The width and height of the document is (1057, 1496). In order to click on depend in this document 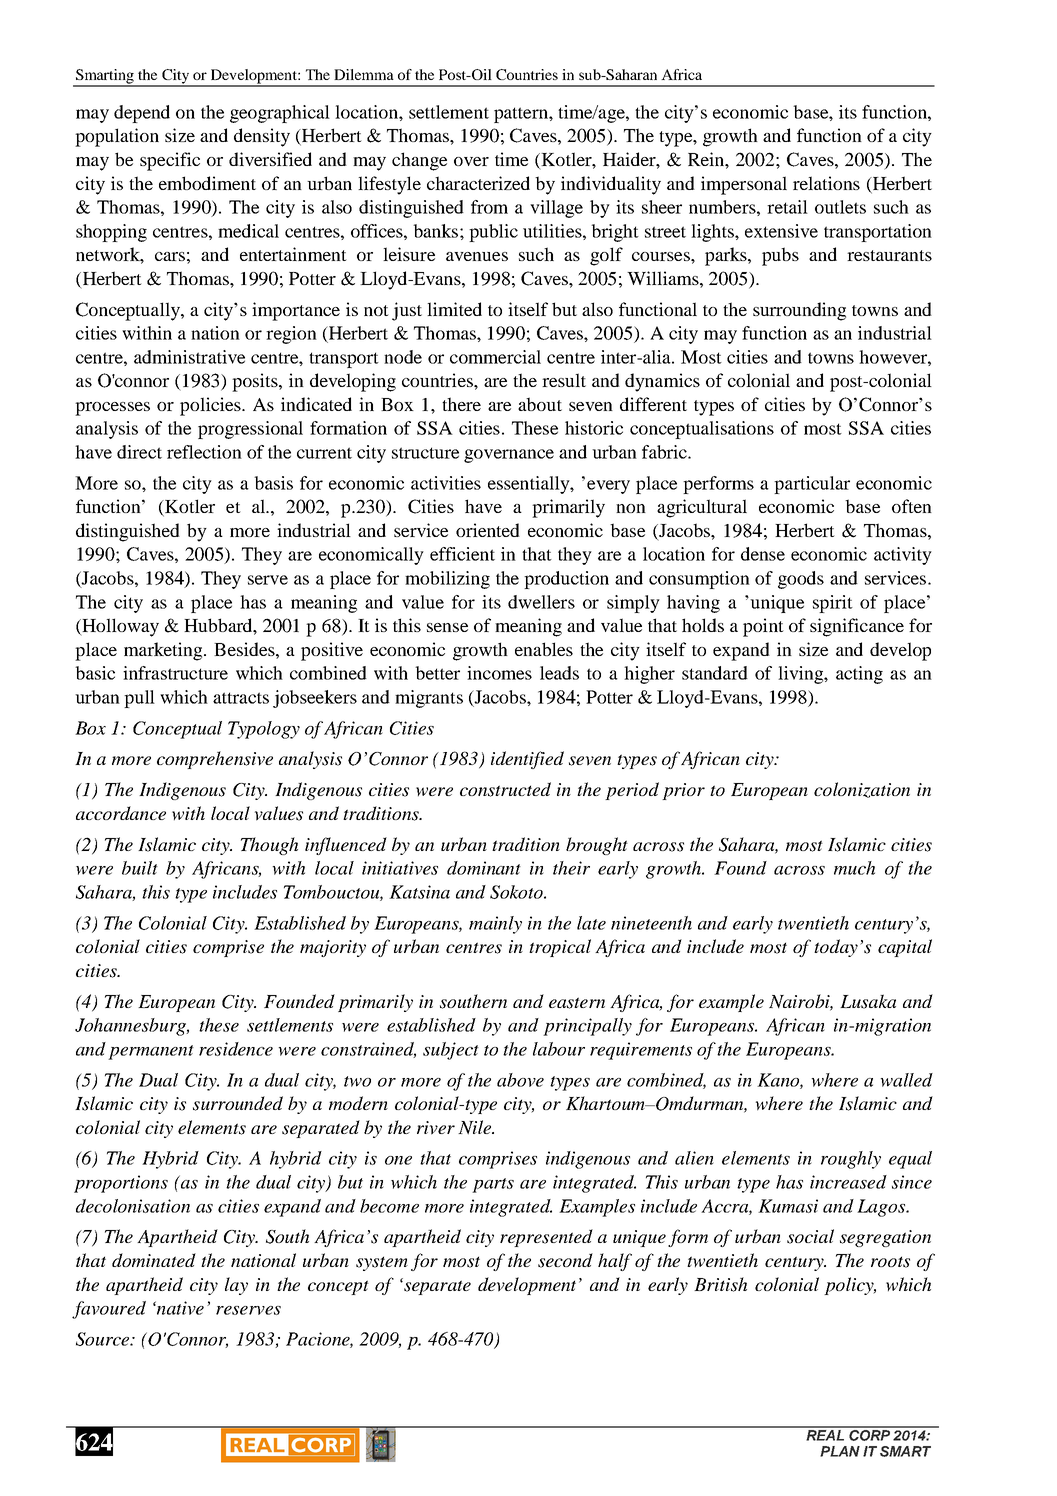, I will do `click(142, 114)`.
